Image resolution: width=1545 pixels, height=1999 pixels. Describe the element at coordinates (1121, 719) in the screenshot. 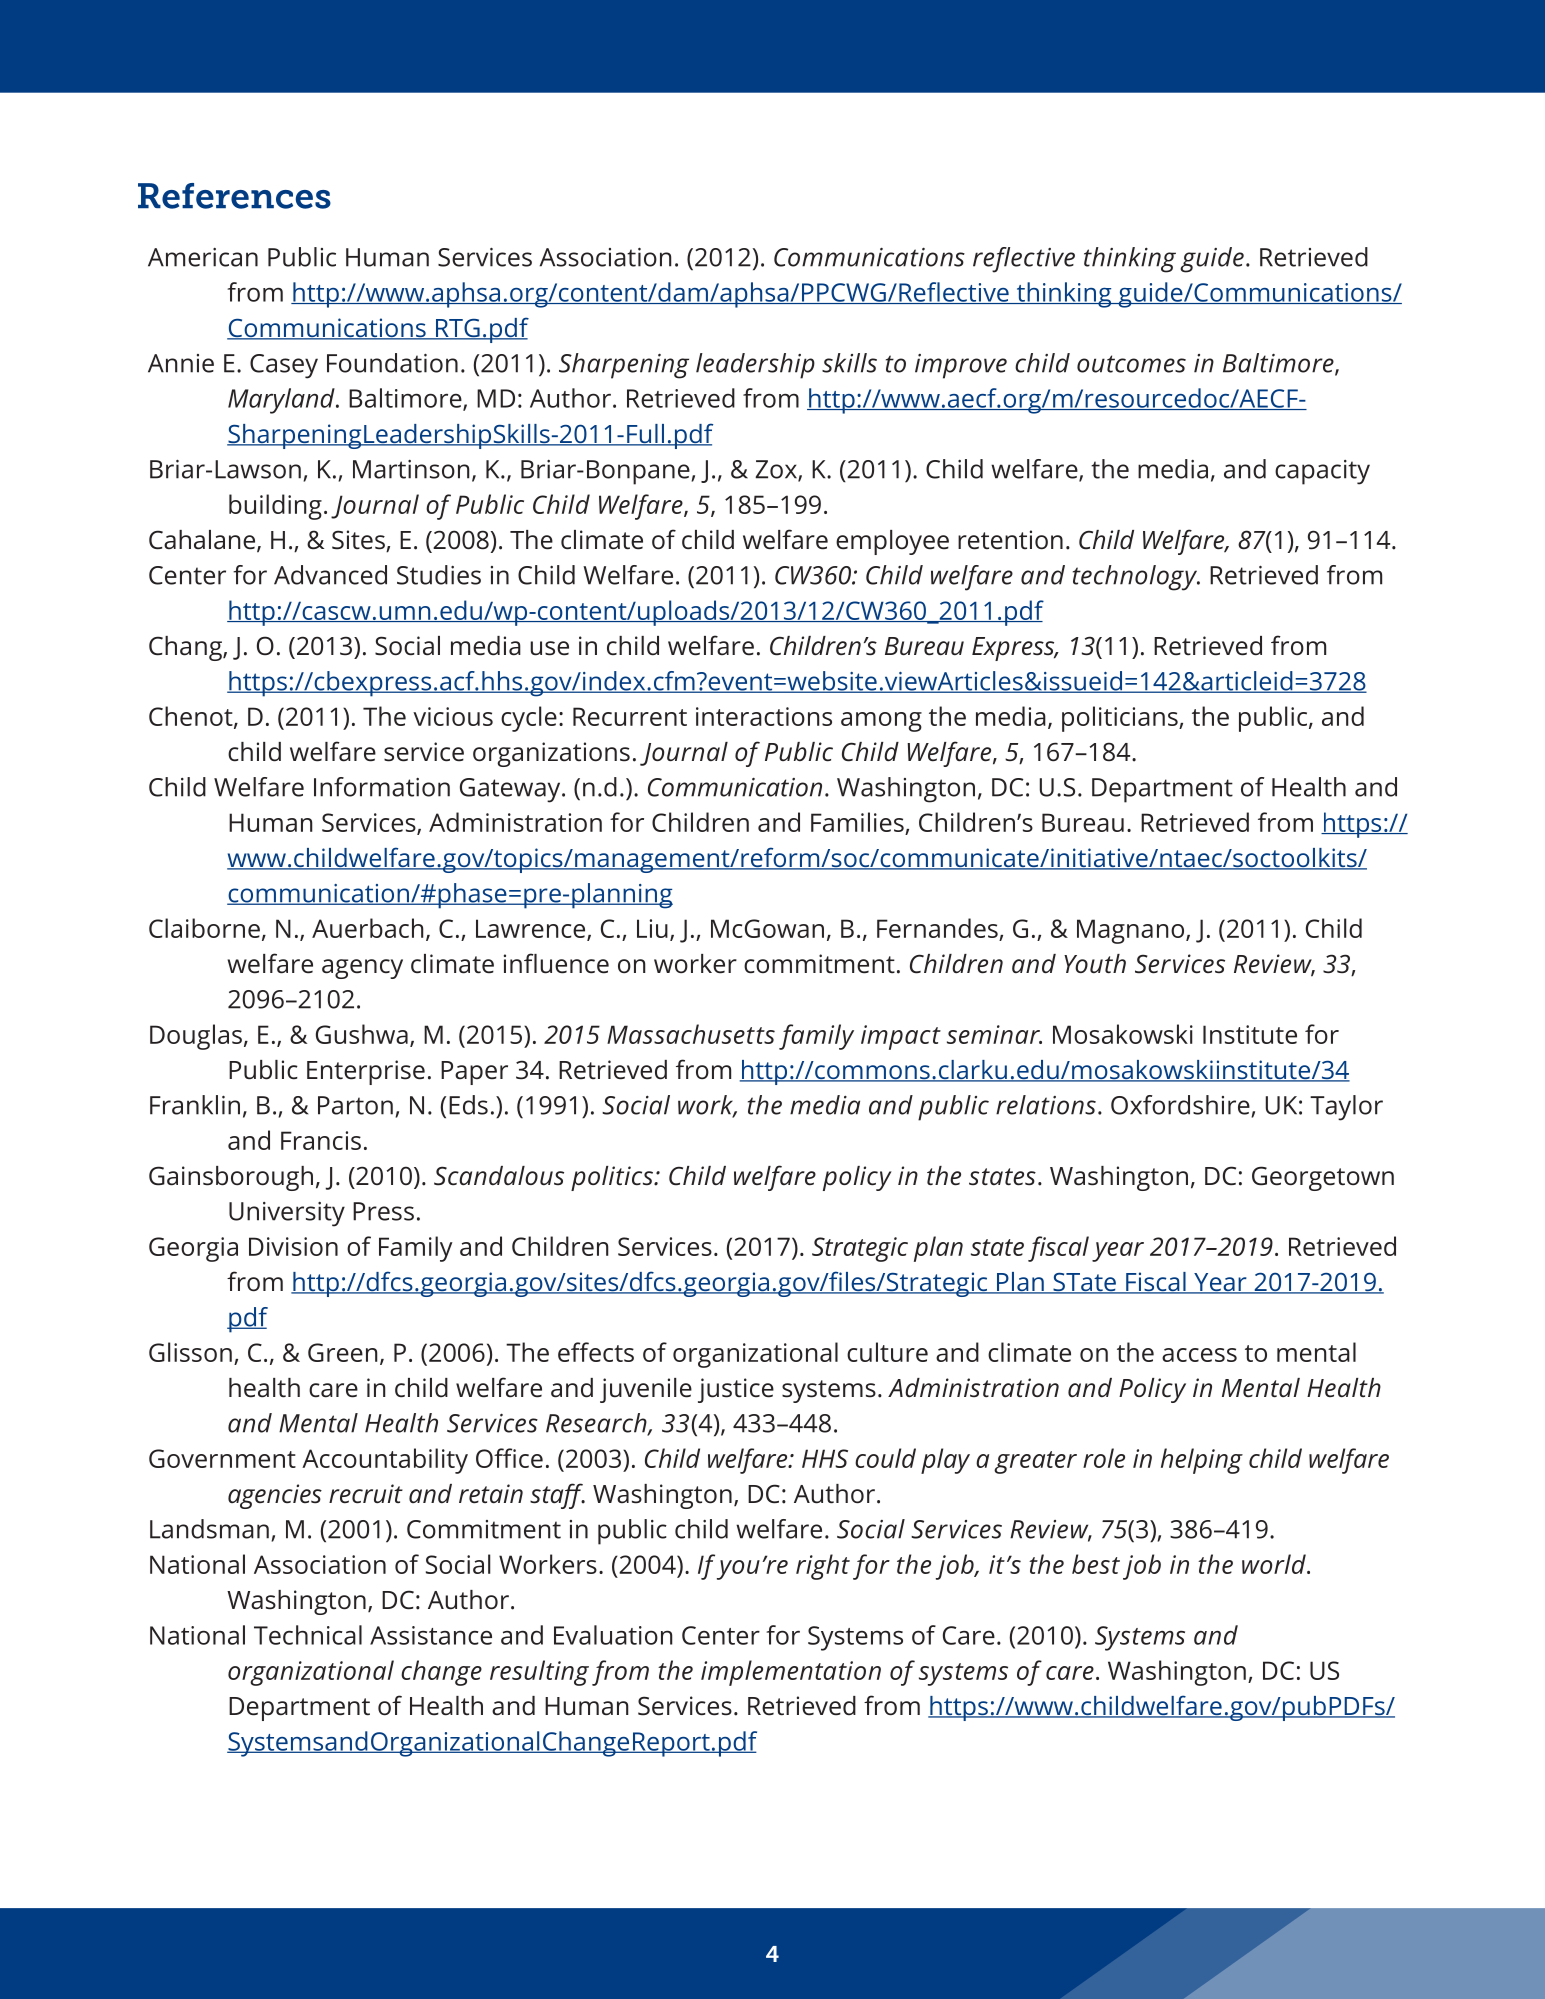

I see `politicians` at that location.
